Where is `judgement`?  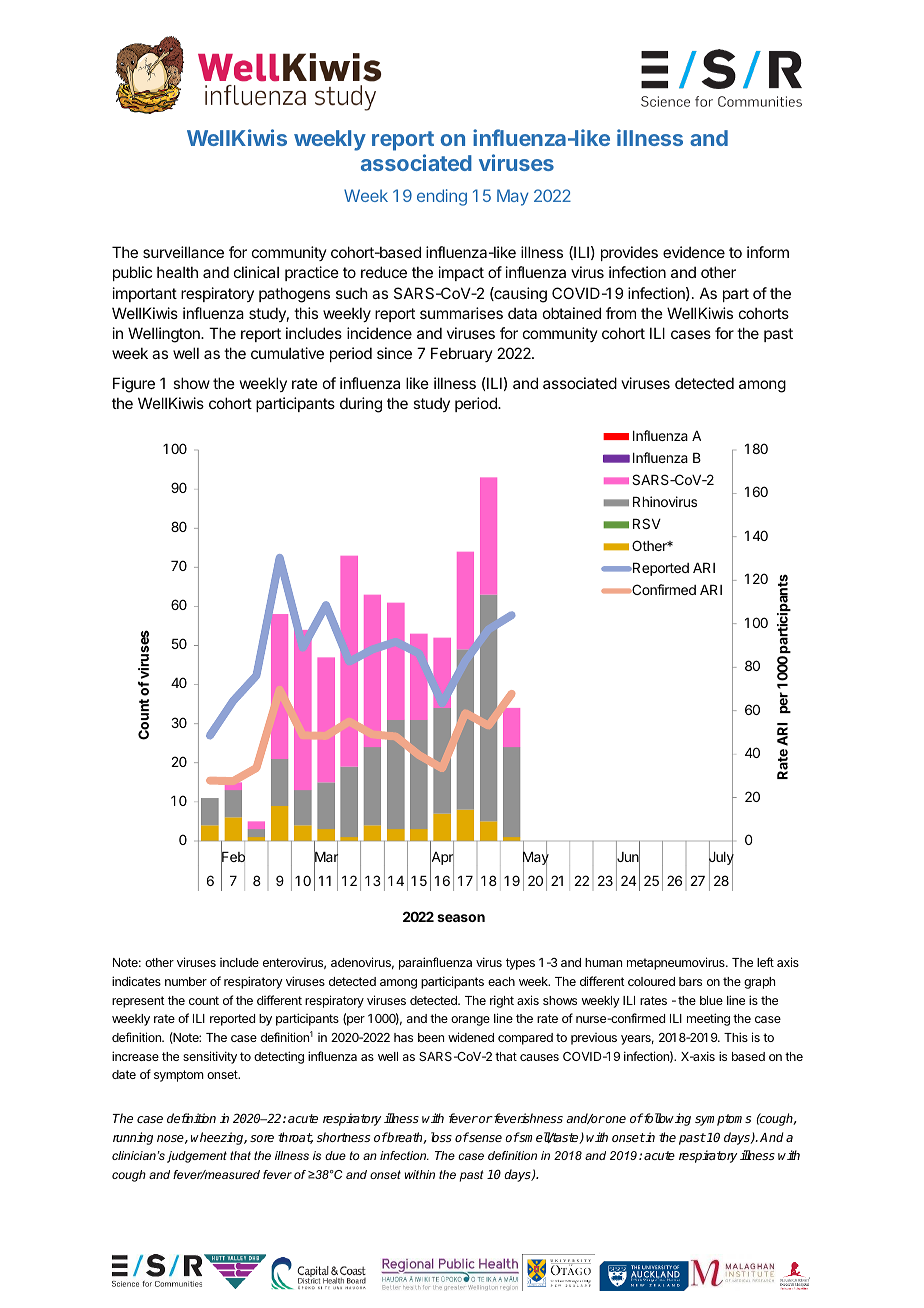
judgement is located at coordinates (197, 1157).
